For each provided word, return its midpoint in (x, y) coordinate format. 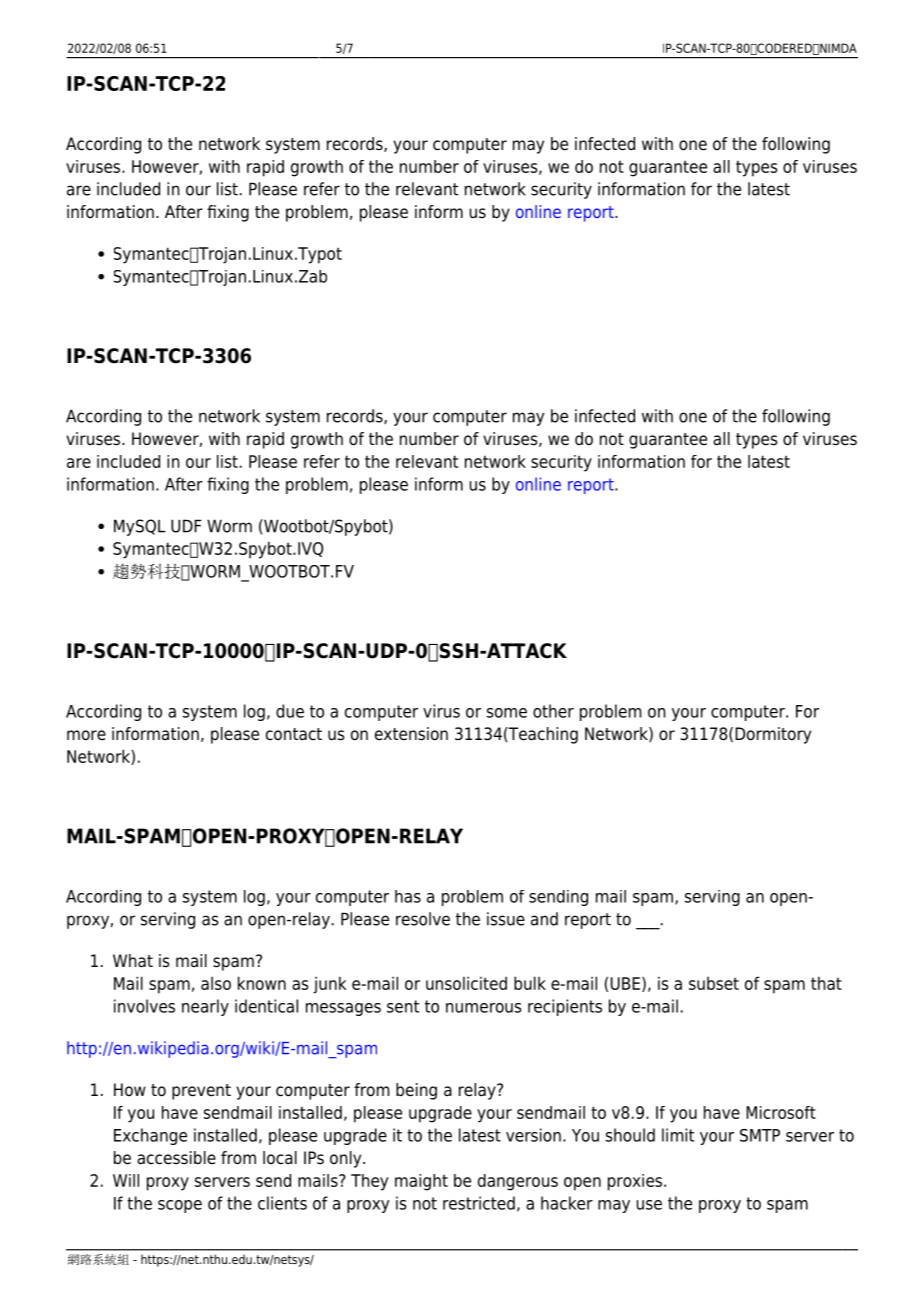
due (290, 711)
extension (411, 734)
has (408, 896)
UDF (186, 526)
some (507, 713)
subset (714, 983)
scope (180, 1206)
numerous (483, 1008)
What (133, 961)
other (553, 711)
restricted (479, 1203)
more (86, 735)
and (544, 919)
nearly (205, 1007)
